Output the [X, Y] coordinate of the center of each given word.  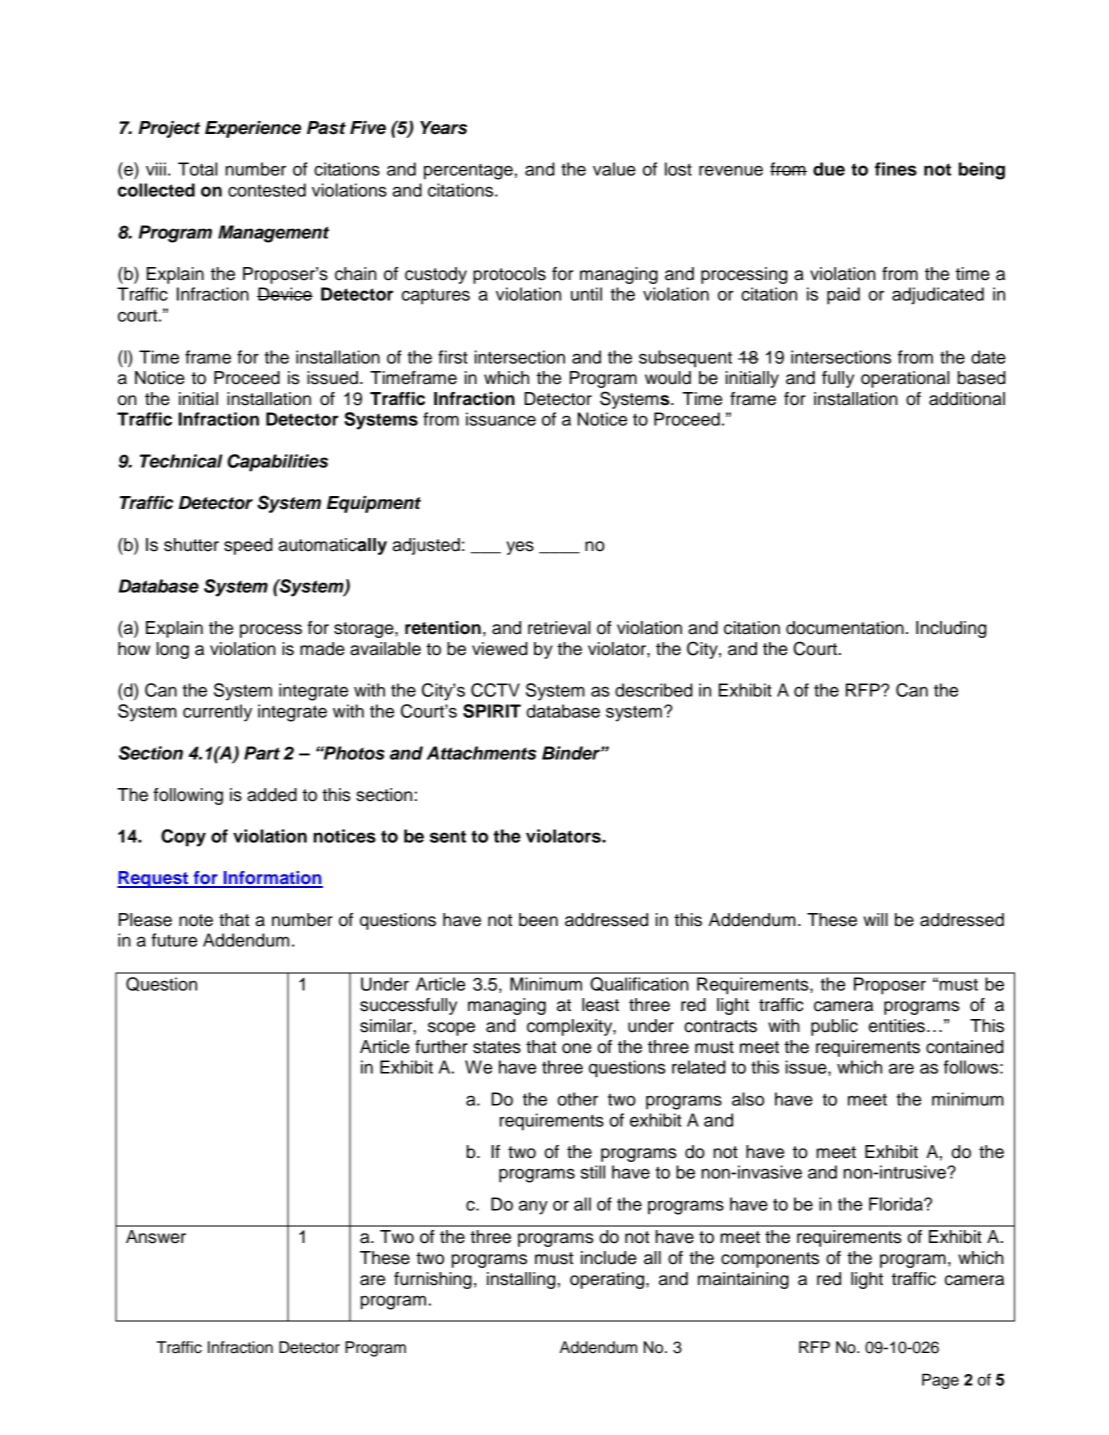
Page [940, 1381]
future [174, 940]
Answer [156, 1237]
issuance [501, 419]
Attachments [481, 753]
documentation [845, 628]
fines [896, 169]
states [497, 1047]
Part [262, 753]
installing [521, 1280]
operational [905, 379]
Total [197, 169]
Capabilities [277, 463]
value [614, 169]
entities [897, 1026]
